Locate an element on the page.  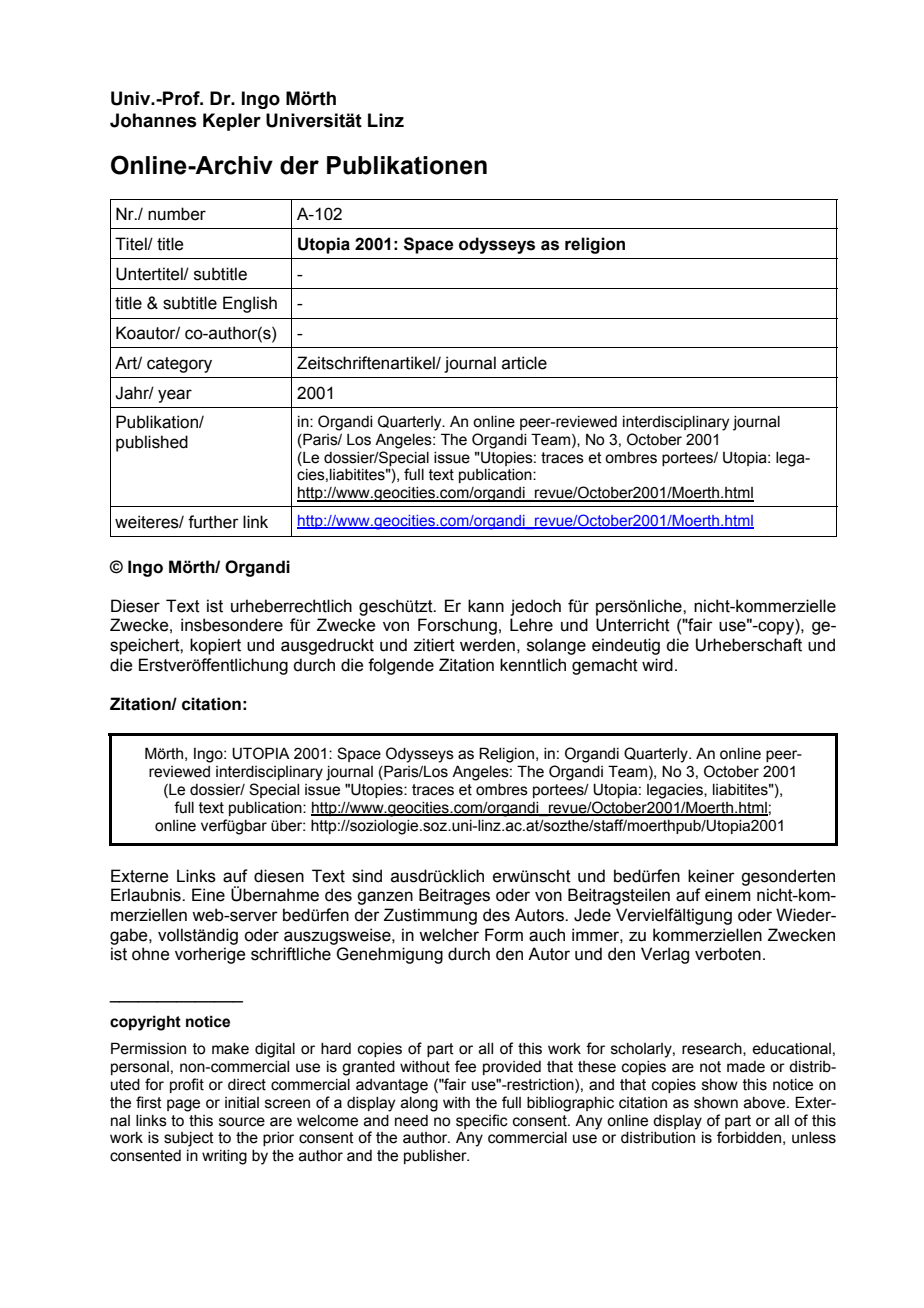
Dieser is located at coordinates (135, 606).
